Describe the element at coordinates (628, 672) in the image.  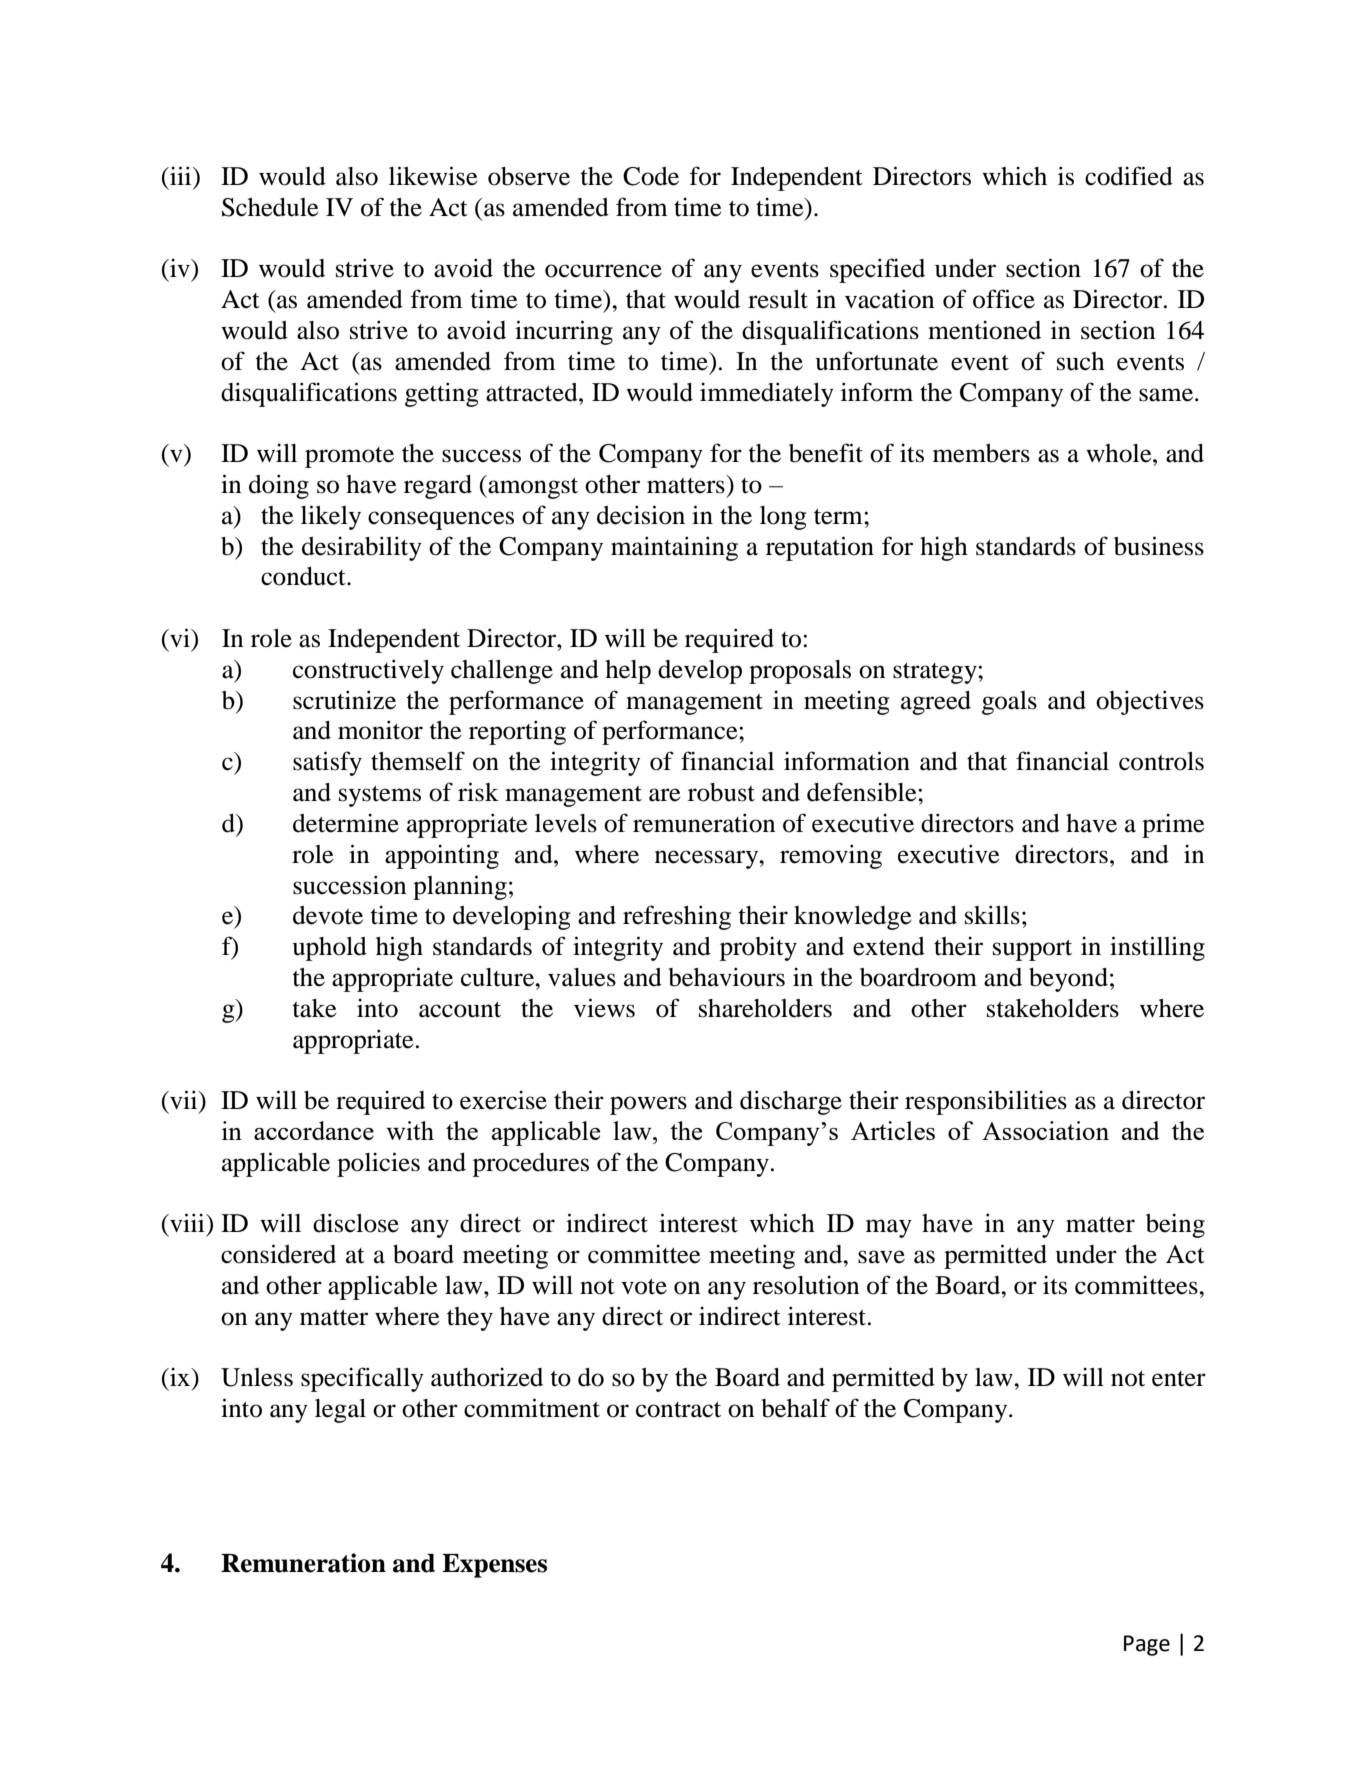
I see `help` at that location.
